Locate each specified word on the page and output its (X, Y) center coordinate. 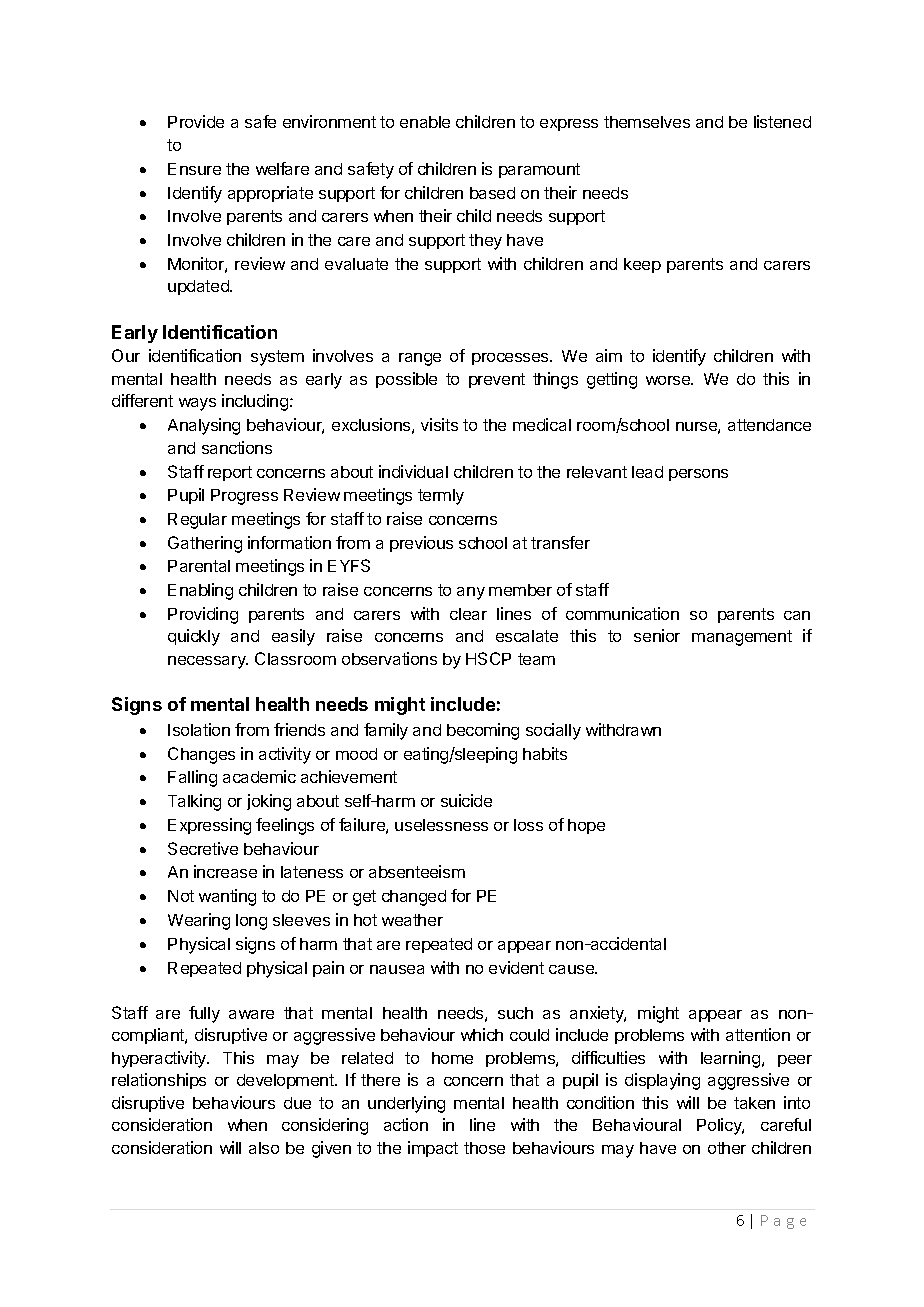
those (484, 1148)
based (492, 193)
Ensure (194, 169)
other (727, 1148)
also (264, 1148)
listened (782, 121)
